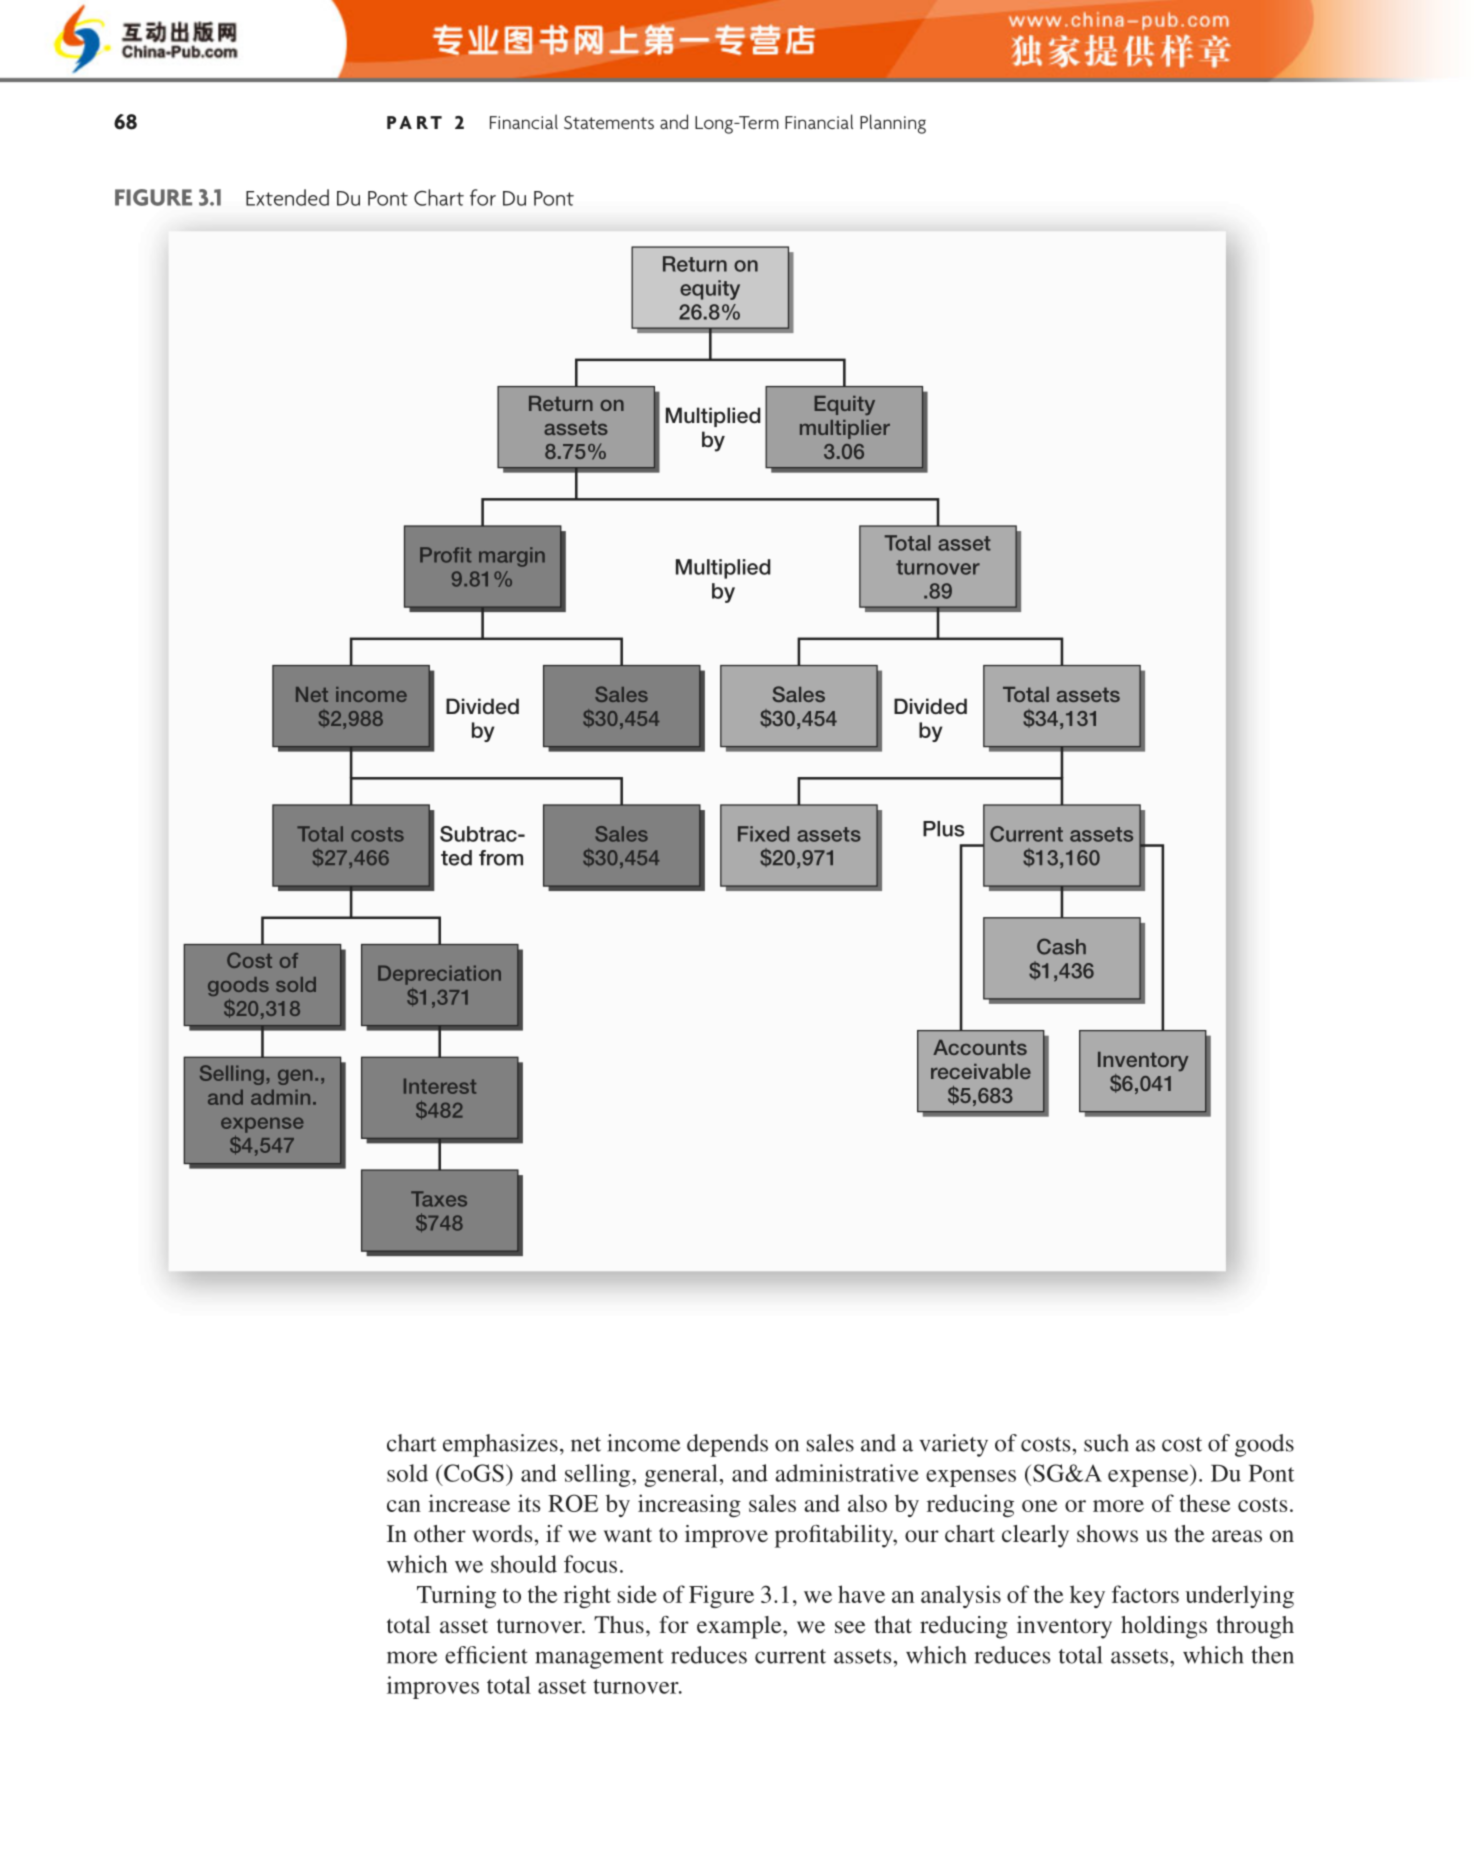 Image resolution: width=1474 pixels, height=1863 pixels. Describe the element at coordinates (287, 197) in the screenshot. I see `Extended` at that location.
